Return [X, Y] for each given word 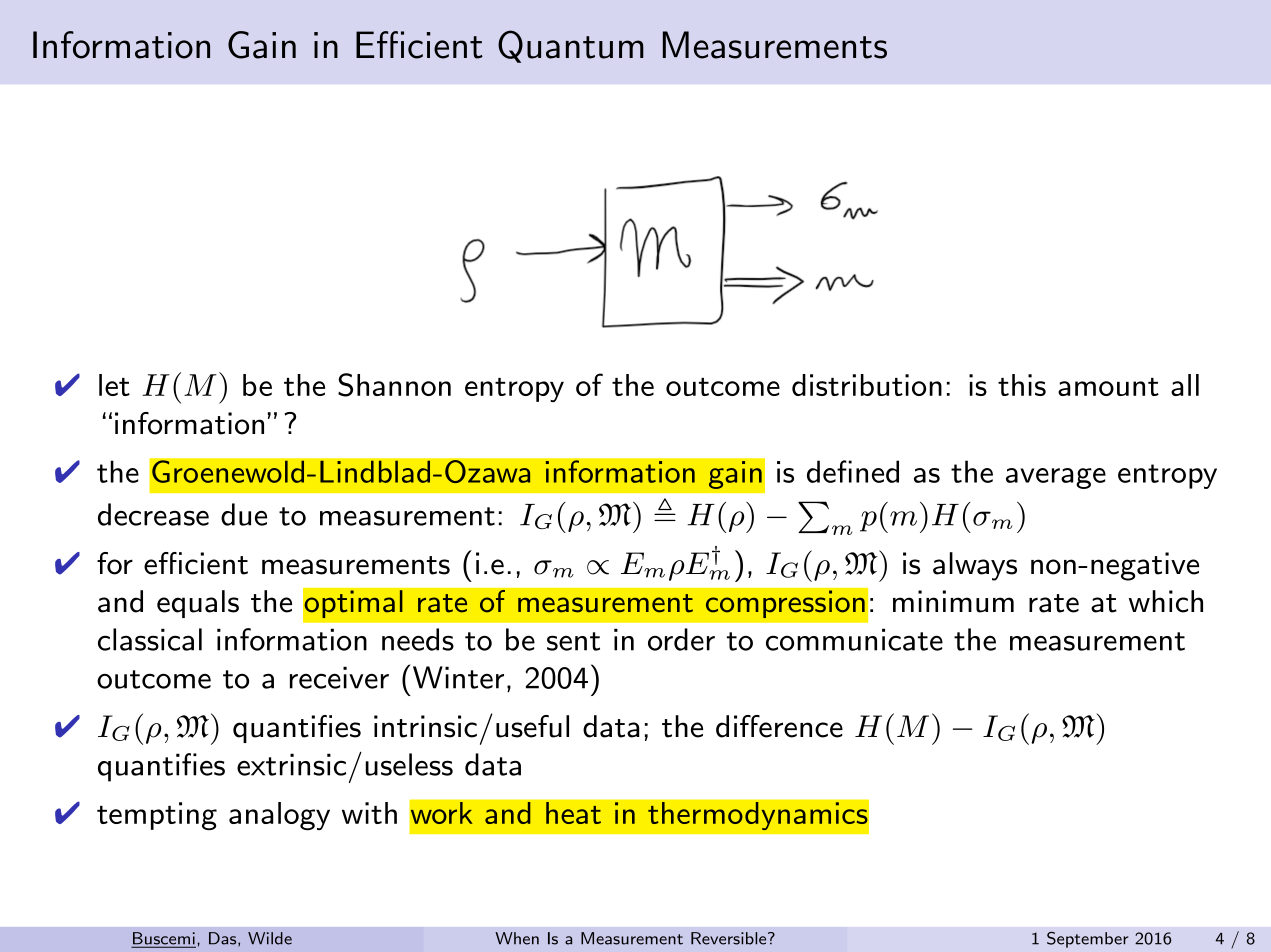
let [114, 385]
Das [224, 939]
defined [853, 471]
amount [1108, 387]
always [975, 566]
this [1022, 385]
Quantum [571, 46]
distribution [867, 385]
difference [779, 726]
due [244, 514]
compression [785, 604]
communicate [854, 639]
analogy [279, 816]
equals [198, 604]
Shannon [394, 385]
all [1185, 385]
